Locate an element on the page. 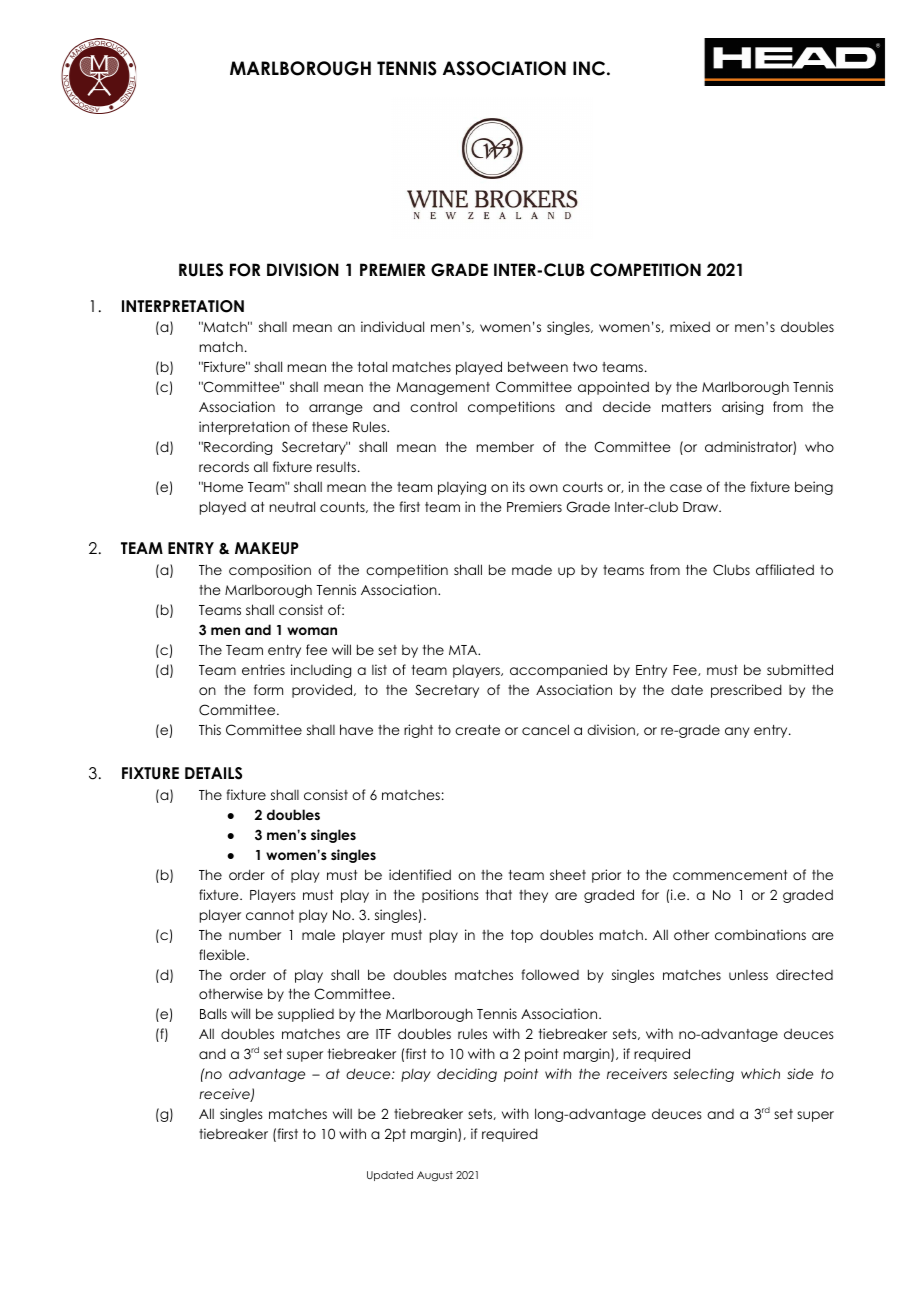 This page has width=924, height=1307. number is located at coordinates (255, 935).
